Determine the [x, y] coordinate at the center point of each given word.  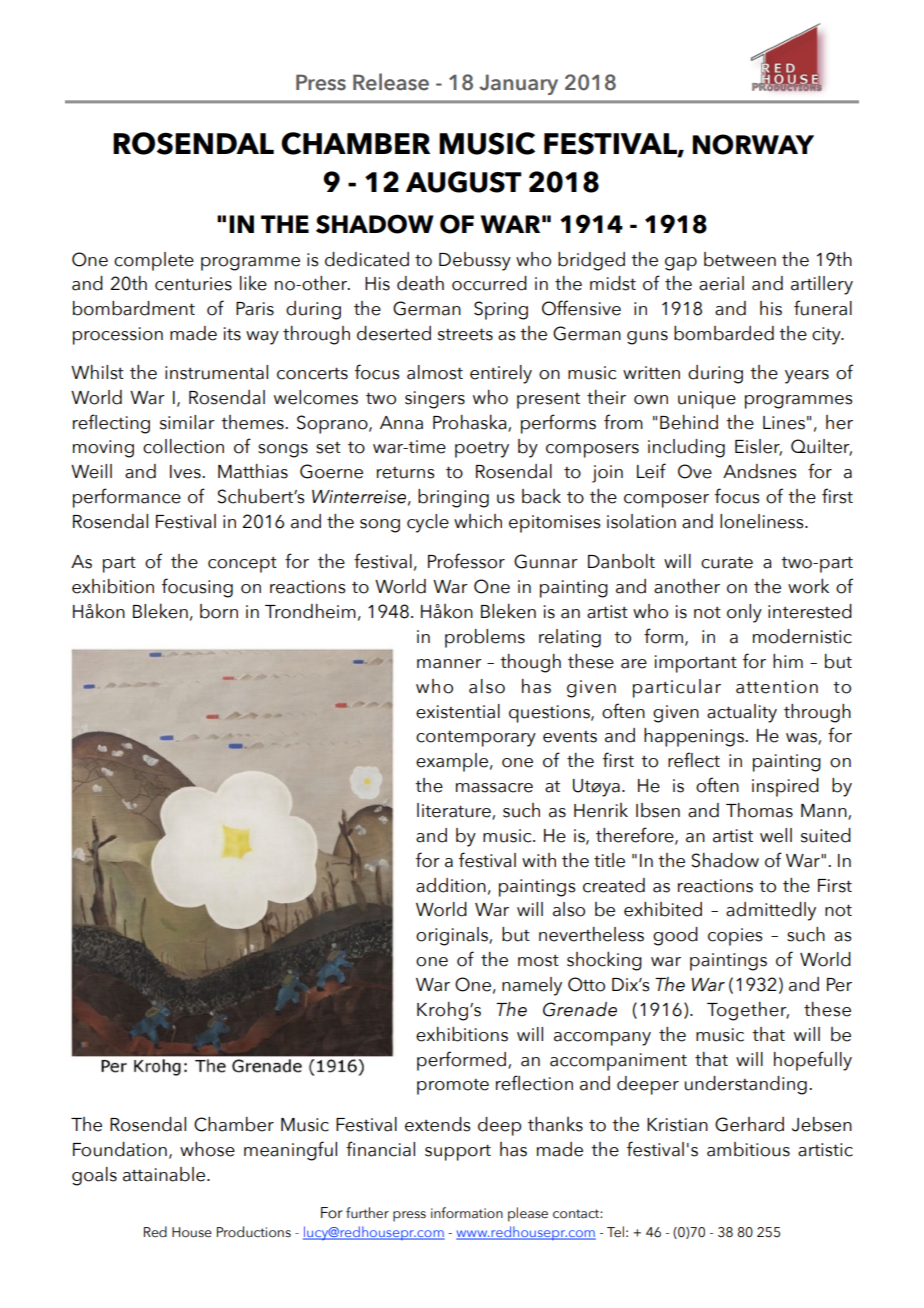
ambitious [748, 1149]
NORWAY [753, 144]
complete [154, 261]
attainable [164, 1174]
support [458, 1152]
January [518, 84]
